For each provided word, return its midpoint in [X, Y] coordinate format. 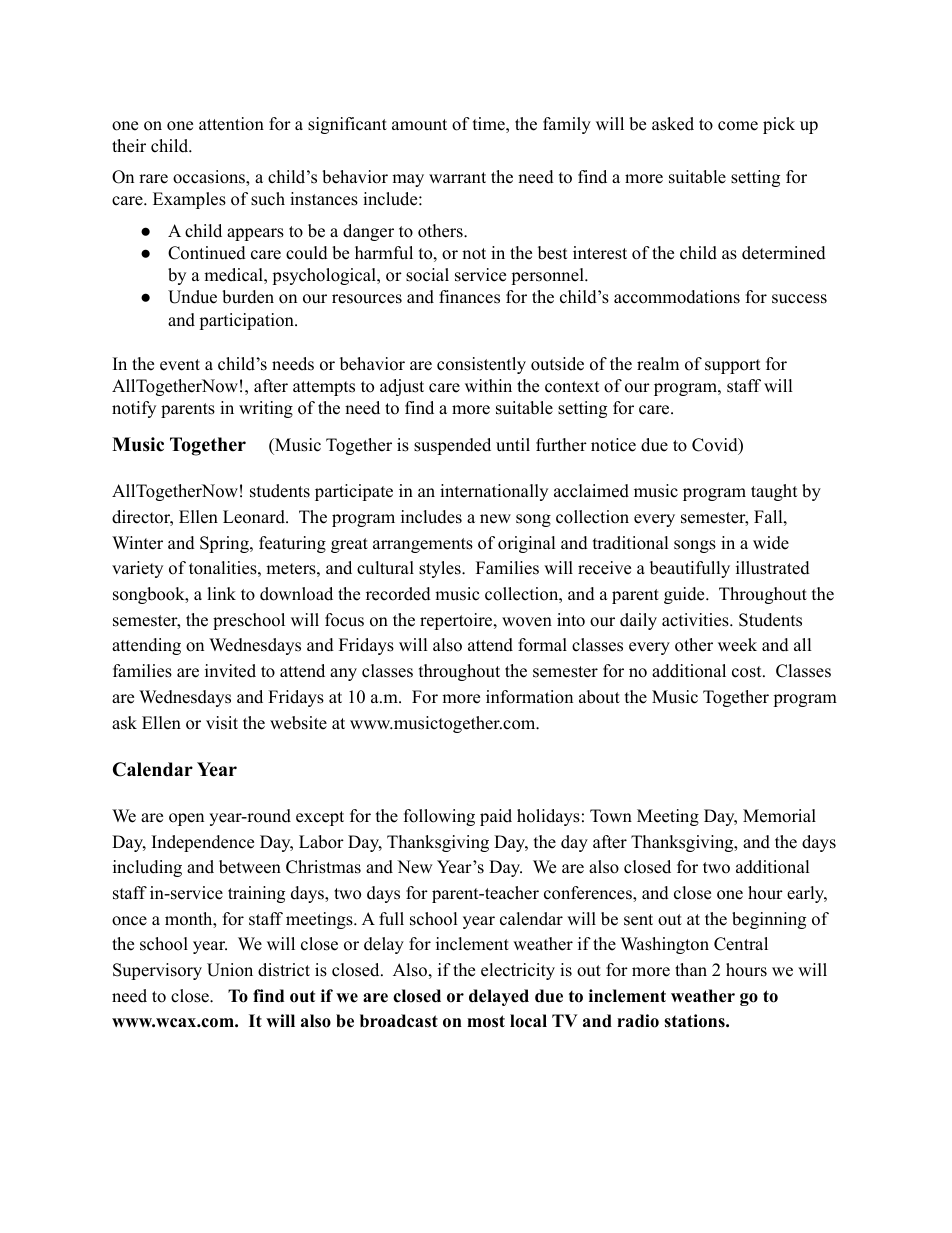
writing [266, 409]
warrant [457, 177]
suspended [452, 446]
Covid [716, 446]
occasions [210, 178]
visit [222, 723]
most [486, 1021]
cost [747, 672]
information [529, 697]
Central [741, 944]
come [738, 126]
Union [230, 970]
